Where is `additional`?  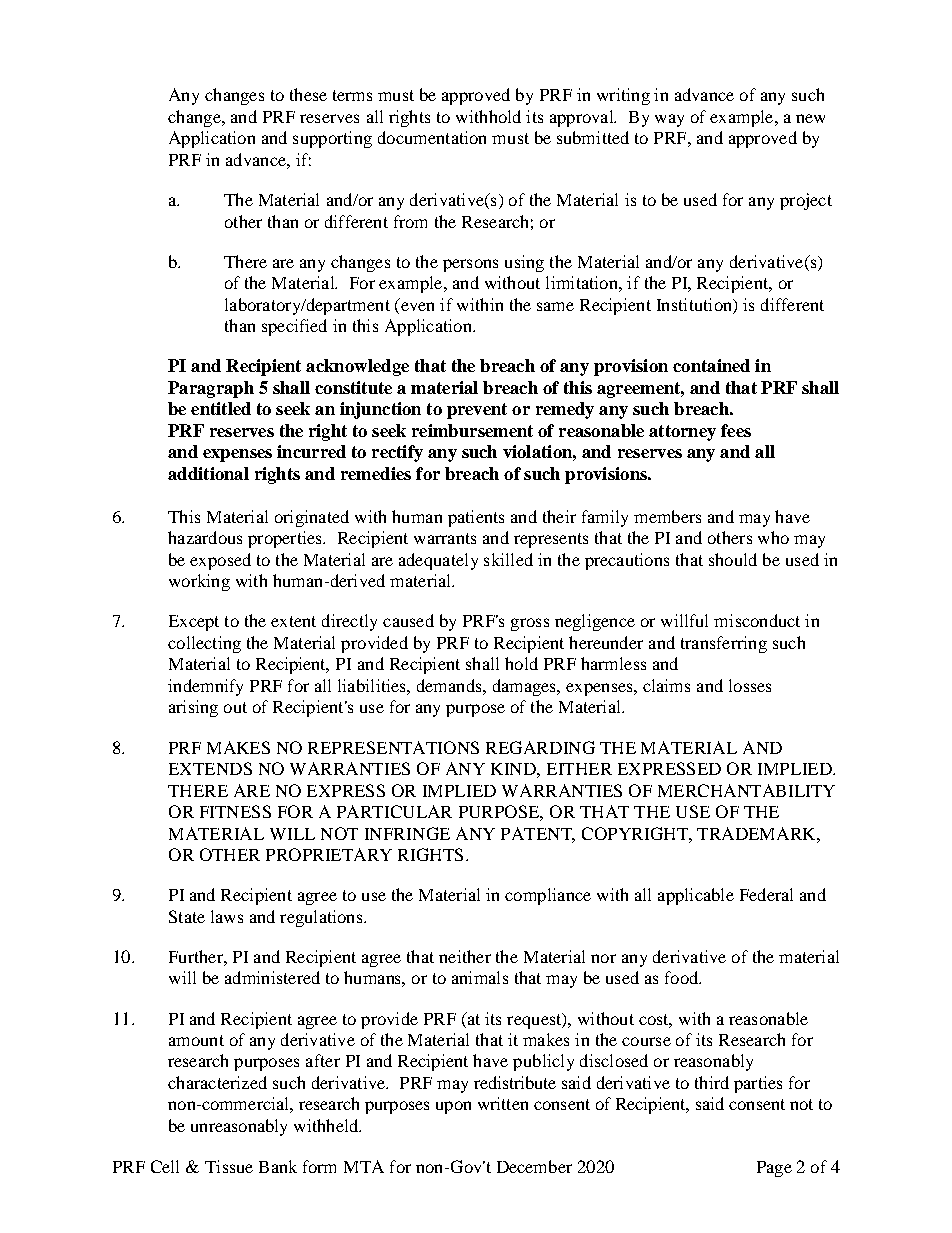
additional is located at coordinates (208, 473).
